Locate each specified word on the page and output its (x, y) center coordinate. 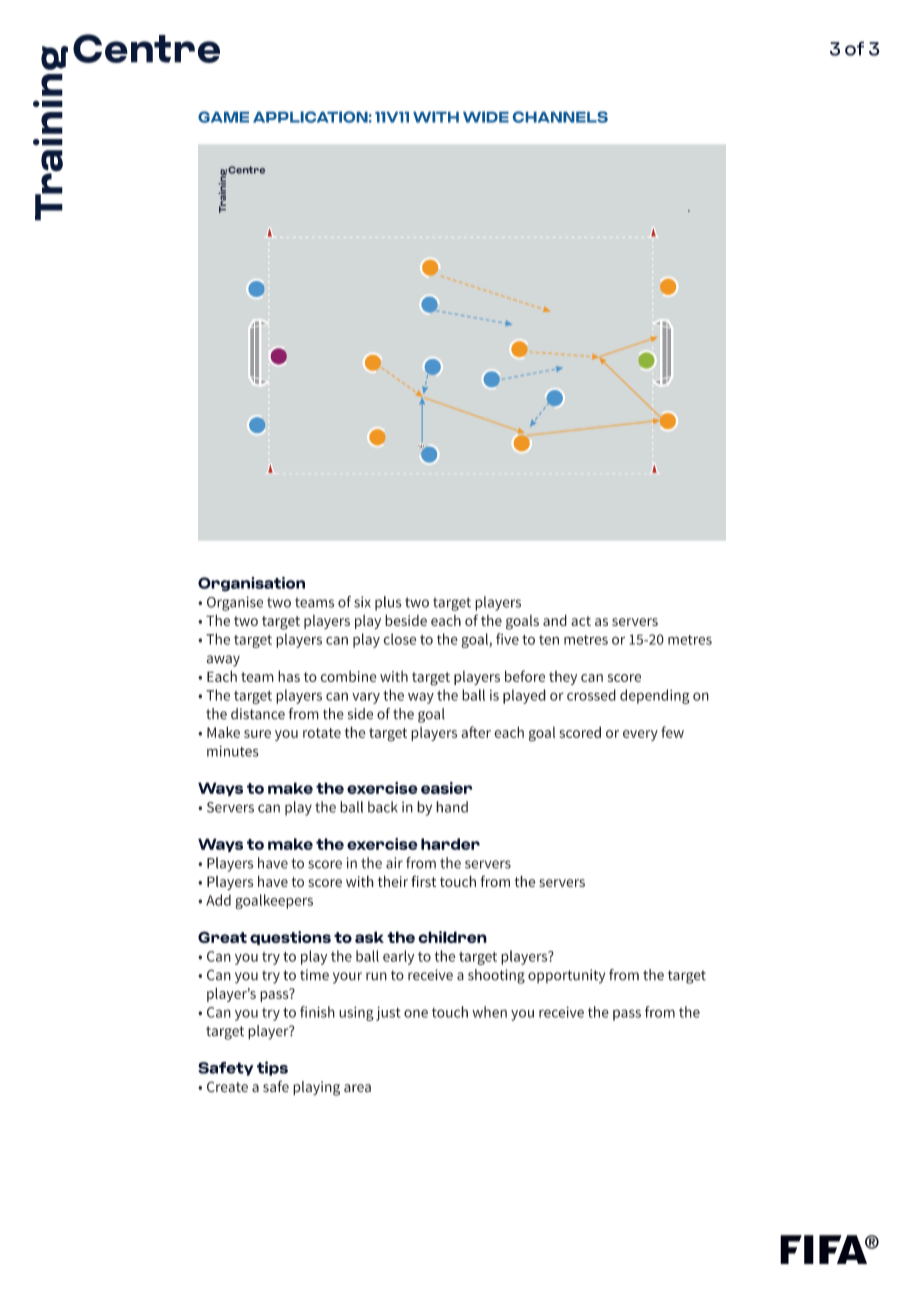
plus (388, 603)
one (416, 1013)
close (399, 639)
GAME (223, 117)
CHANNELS (560, 117)
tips (272, 1068)
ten (549, 640)
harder (450, 844)
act (581, 621)
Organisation (251, 584)
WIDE (486, 117)
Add (218, 900)
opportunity (566, 976)
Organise (235, 603)
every (640, 735)
